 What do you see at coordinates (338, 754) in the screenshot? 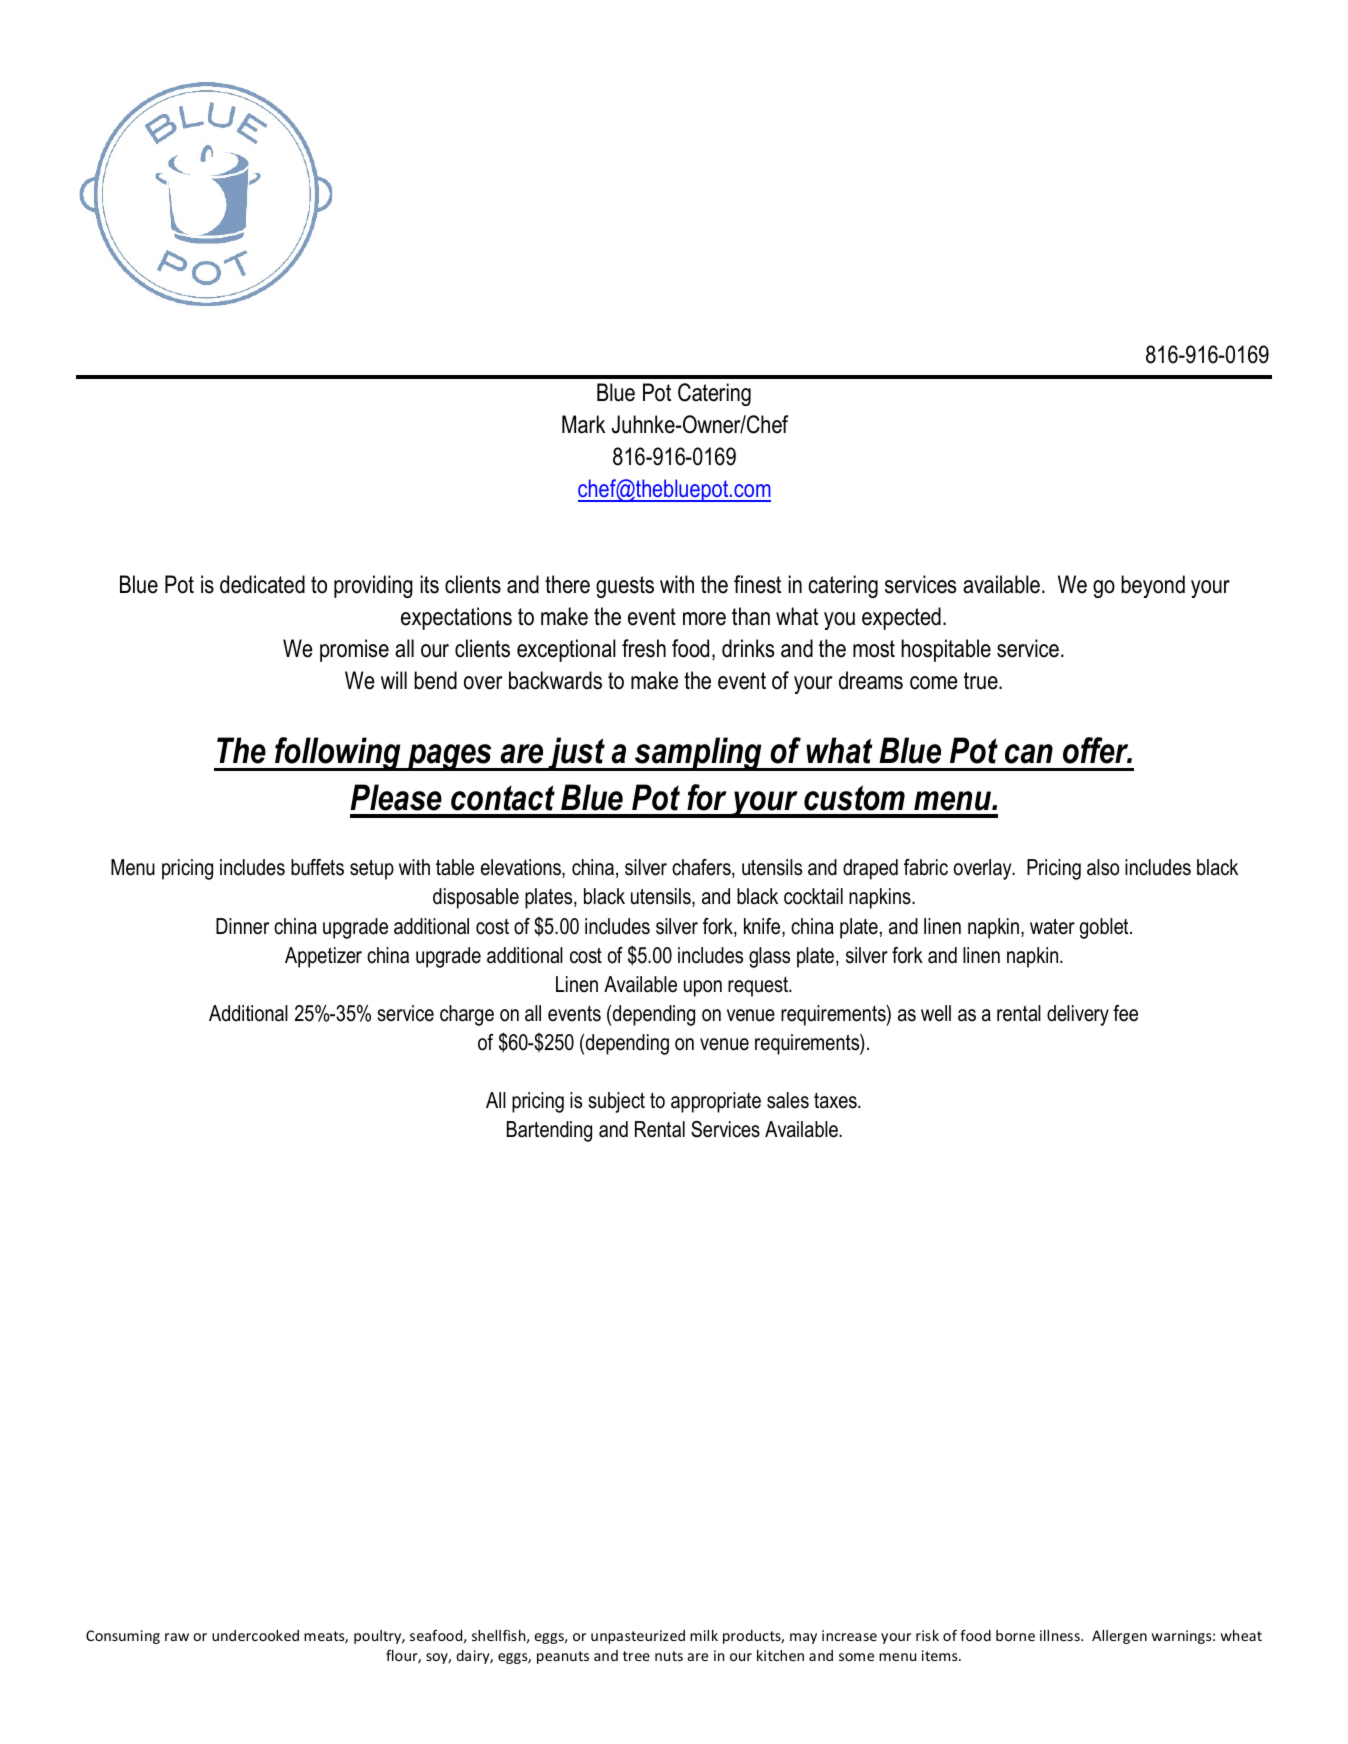
I see `following` at bounding box center [338, 754].
